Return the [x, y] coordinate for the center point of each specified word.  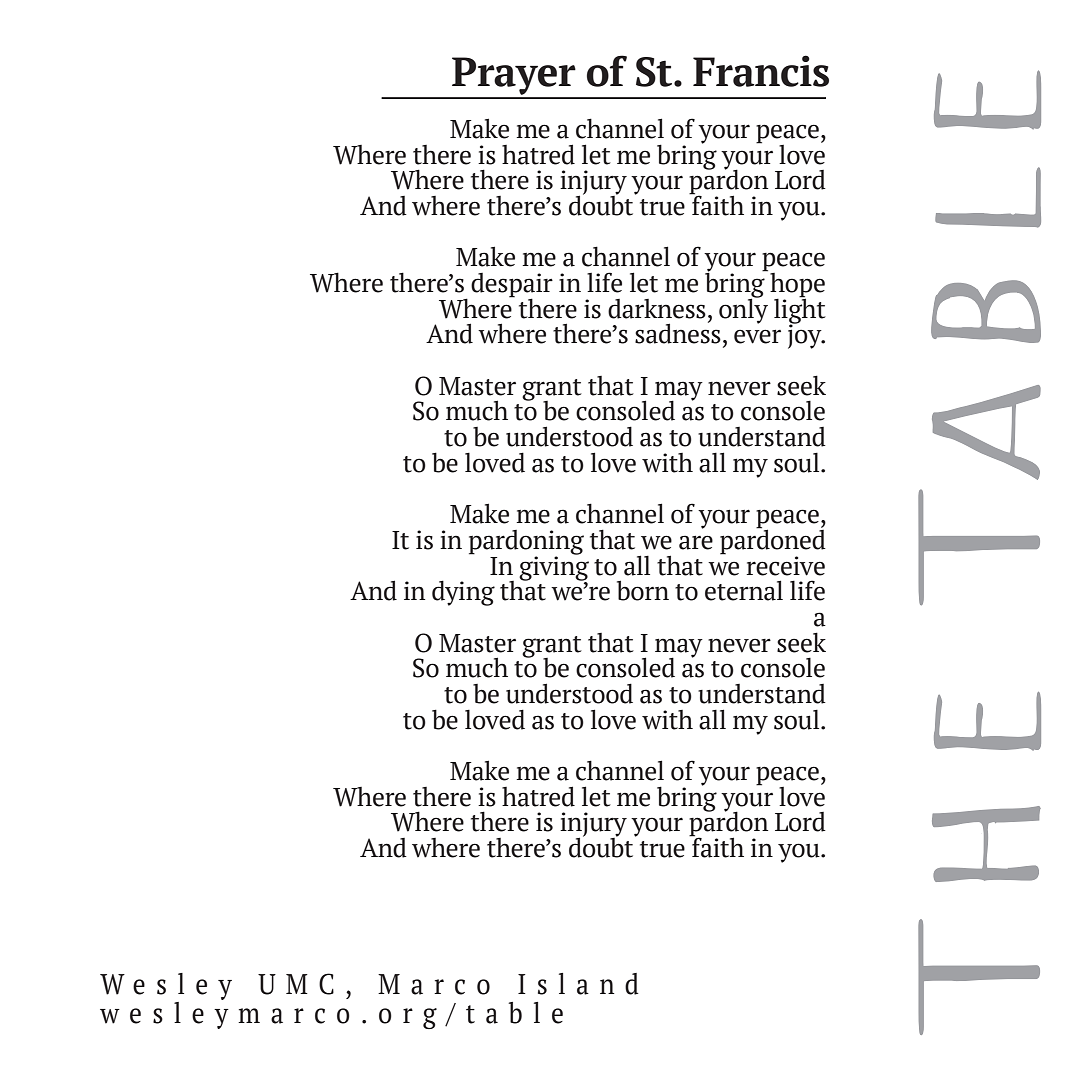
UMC [296, 984]
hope [797, 286]
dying [463, 593]
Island [578, 984]
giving [554, 567]
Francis [761, 71]
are [696, 542]
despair [512, 286]
